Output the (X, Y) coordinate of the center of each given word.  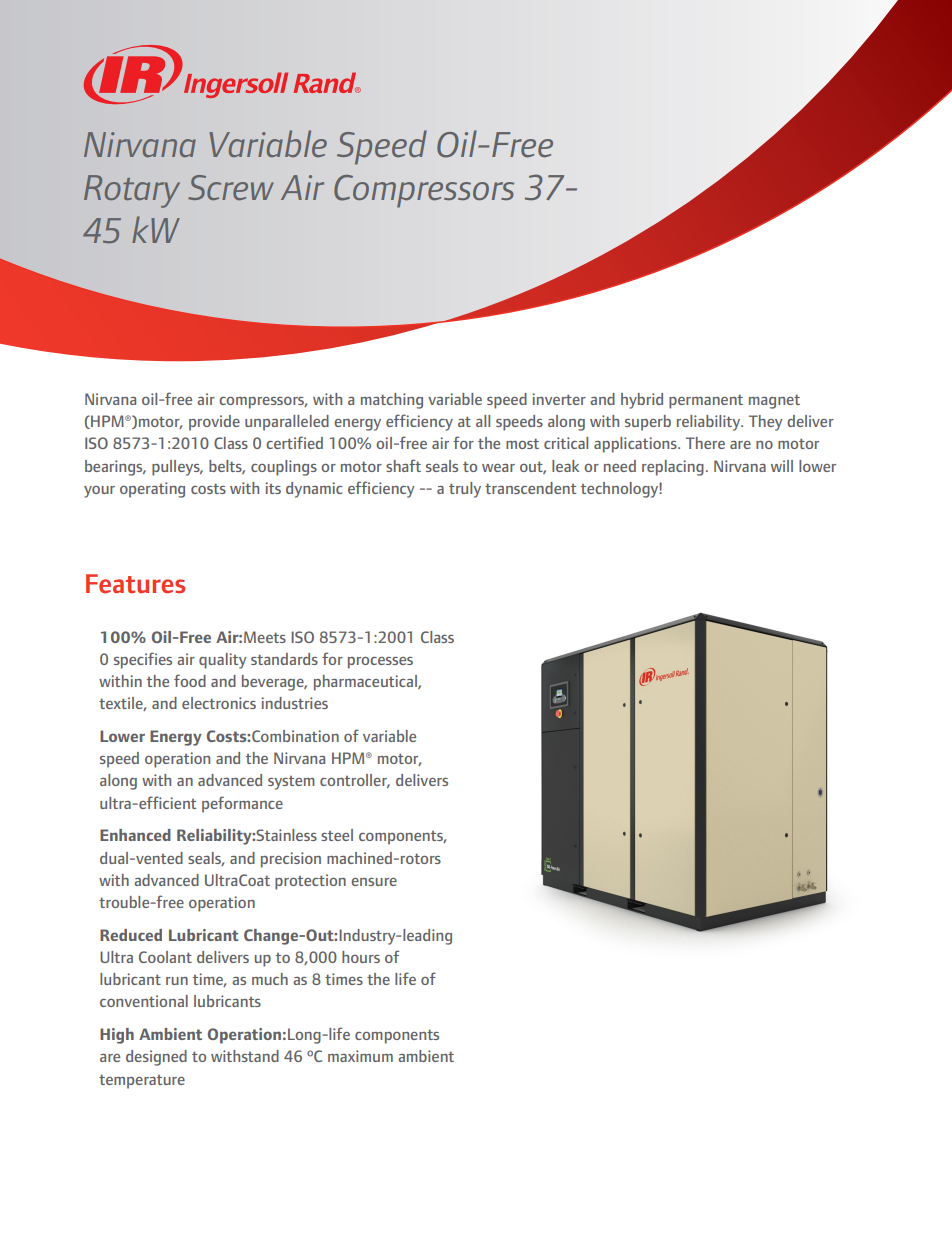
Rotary (132, 191)
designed (156, 1058)
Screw (231, 187)
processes (380, 663)
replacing (673, 468)
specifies (143, 660)
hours (361, 957)
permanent (706, 401)
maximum (360, 1056)
